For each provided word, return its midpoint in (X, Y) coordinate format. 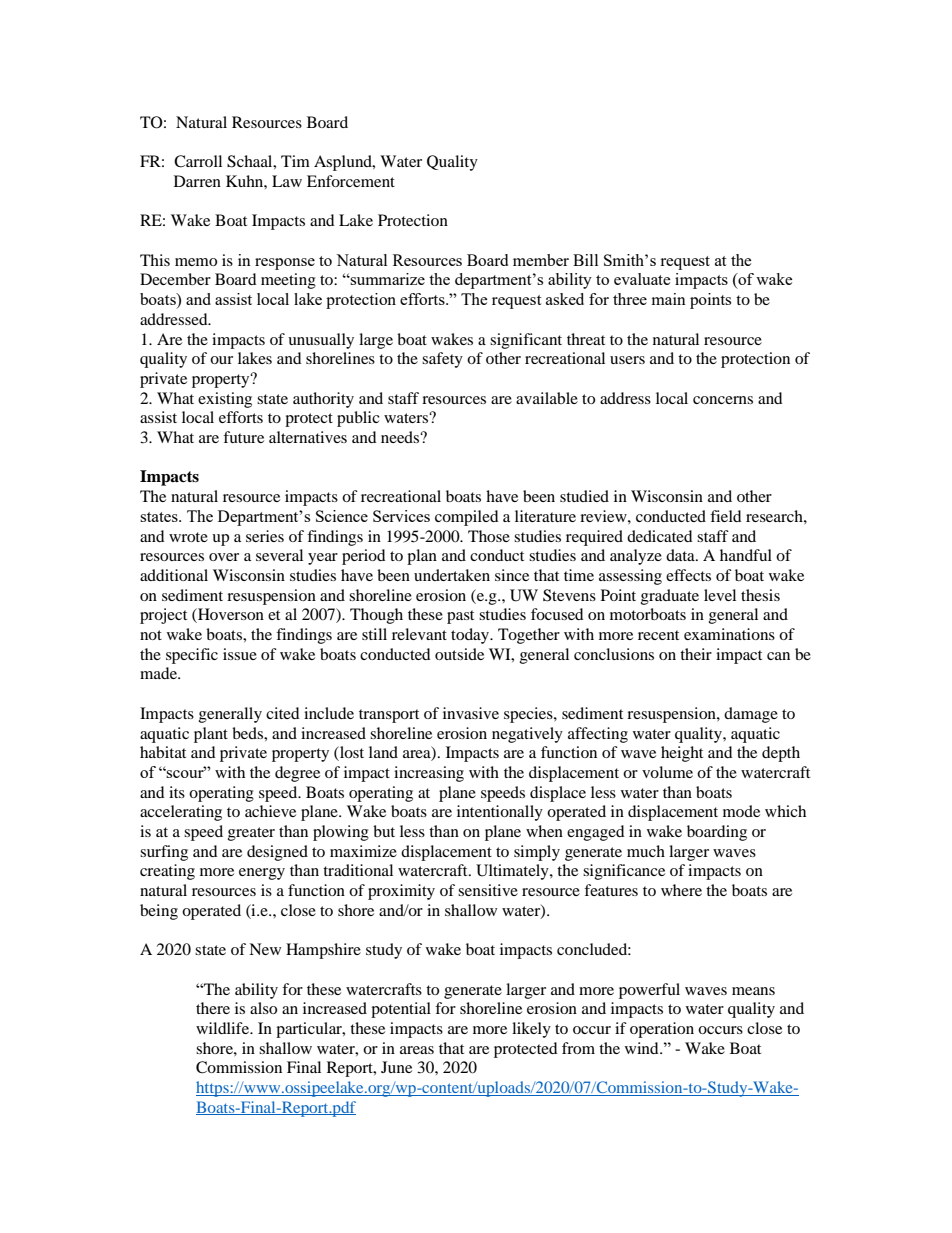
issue (240, 654)
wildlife (223, 1028)
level (720, 595)
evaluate (642, 279)
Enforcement (351, 181)
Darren (197, 181)
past (460, 617)
